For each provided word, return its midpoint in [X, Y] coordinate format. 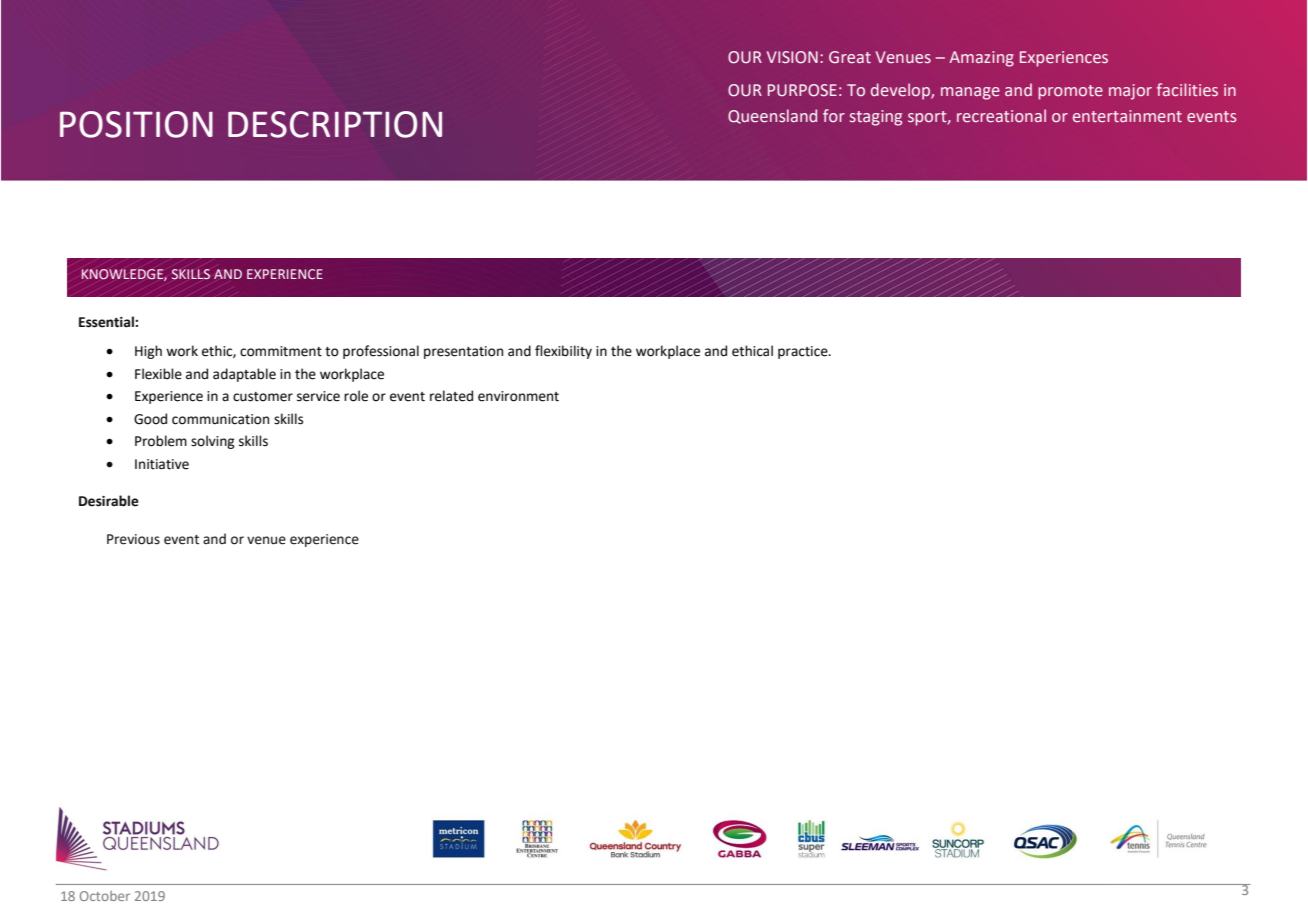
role [356, 396]
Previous [133, 539]
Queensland [772, 116]
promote [1070, 92]
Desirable [109, 501]
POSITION [136, 124]
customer [263, 397]
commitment [281, 351]
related [451, 396]
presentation [463, 352]
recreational [1001, 115]
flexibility [563, 352]
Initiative [162, 464]
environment [518, 396]
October [105, 896]
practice [804, 352]
